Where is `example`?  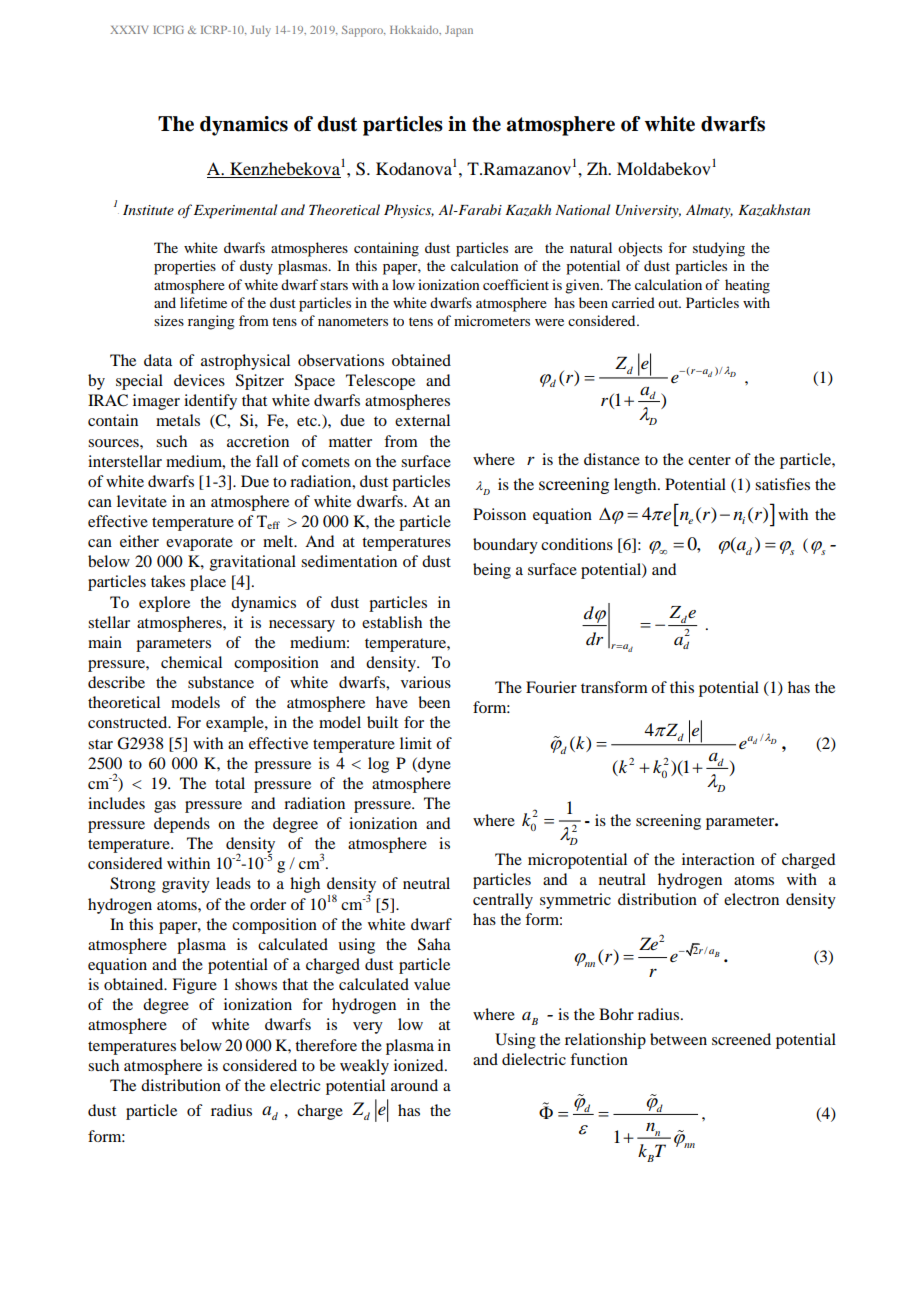 example is located at coordinates (236, 724).
